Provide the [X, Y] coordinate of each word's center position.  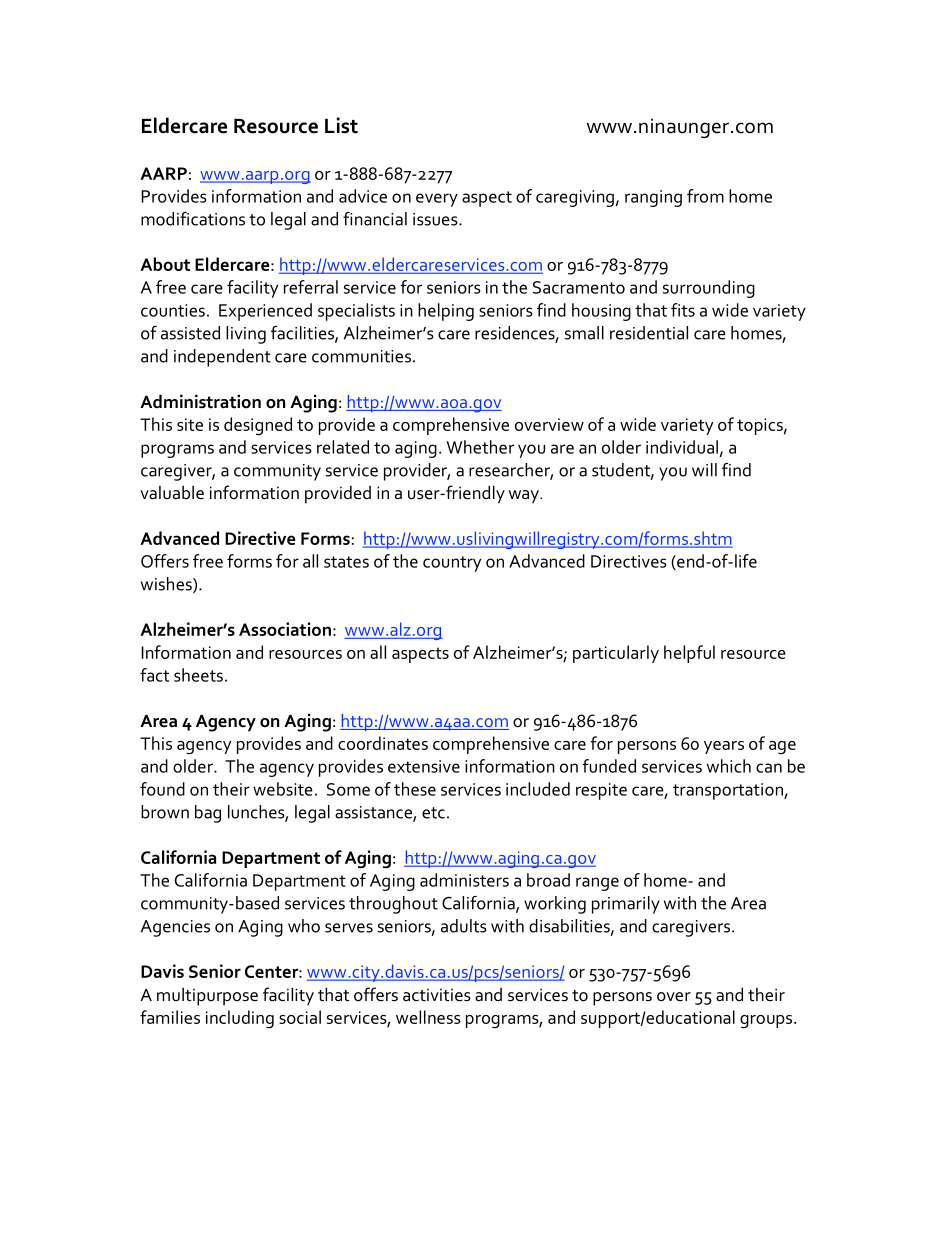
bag [208, 814]
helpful [689, 654]
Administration [200, 401]
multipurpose [207, 996]
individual [682, 447]
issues [436, 219]
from [705, 196]
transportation [729, 791]
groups [767, 1021]
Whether [480, 447]
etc [433, 813]
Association [285, 629]
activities [437, 995]
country [452, 564]
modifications [193, 219]
